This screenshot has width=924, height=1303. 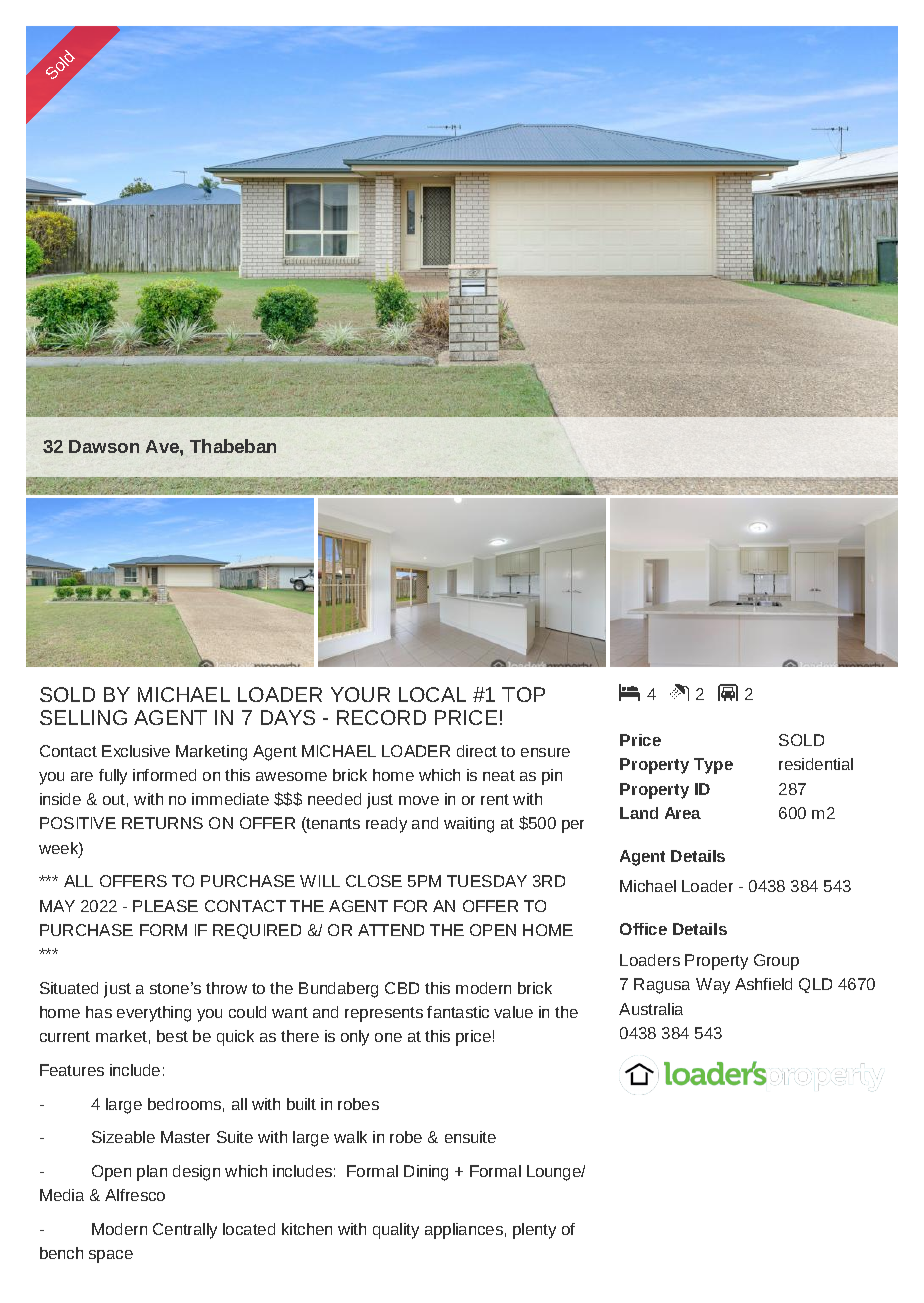 I want to click on Way, so click(x=713, y=986).
